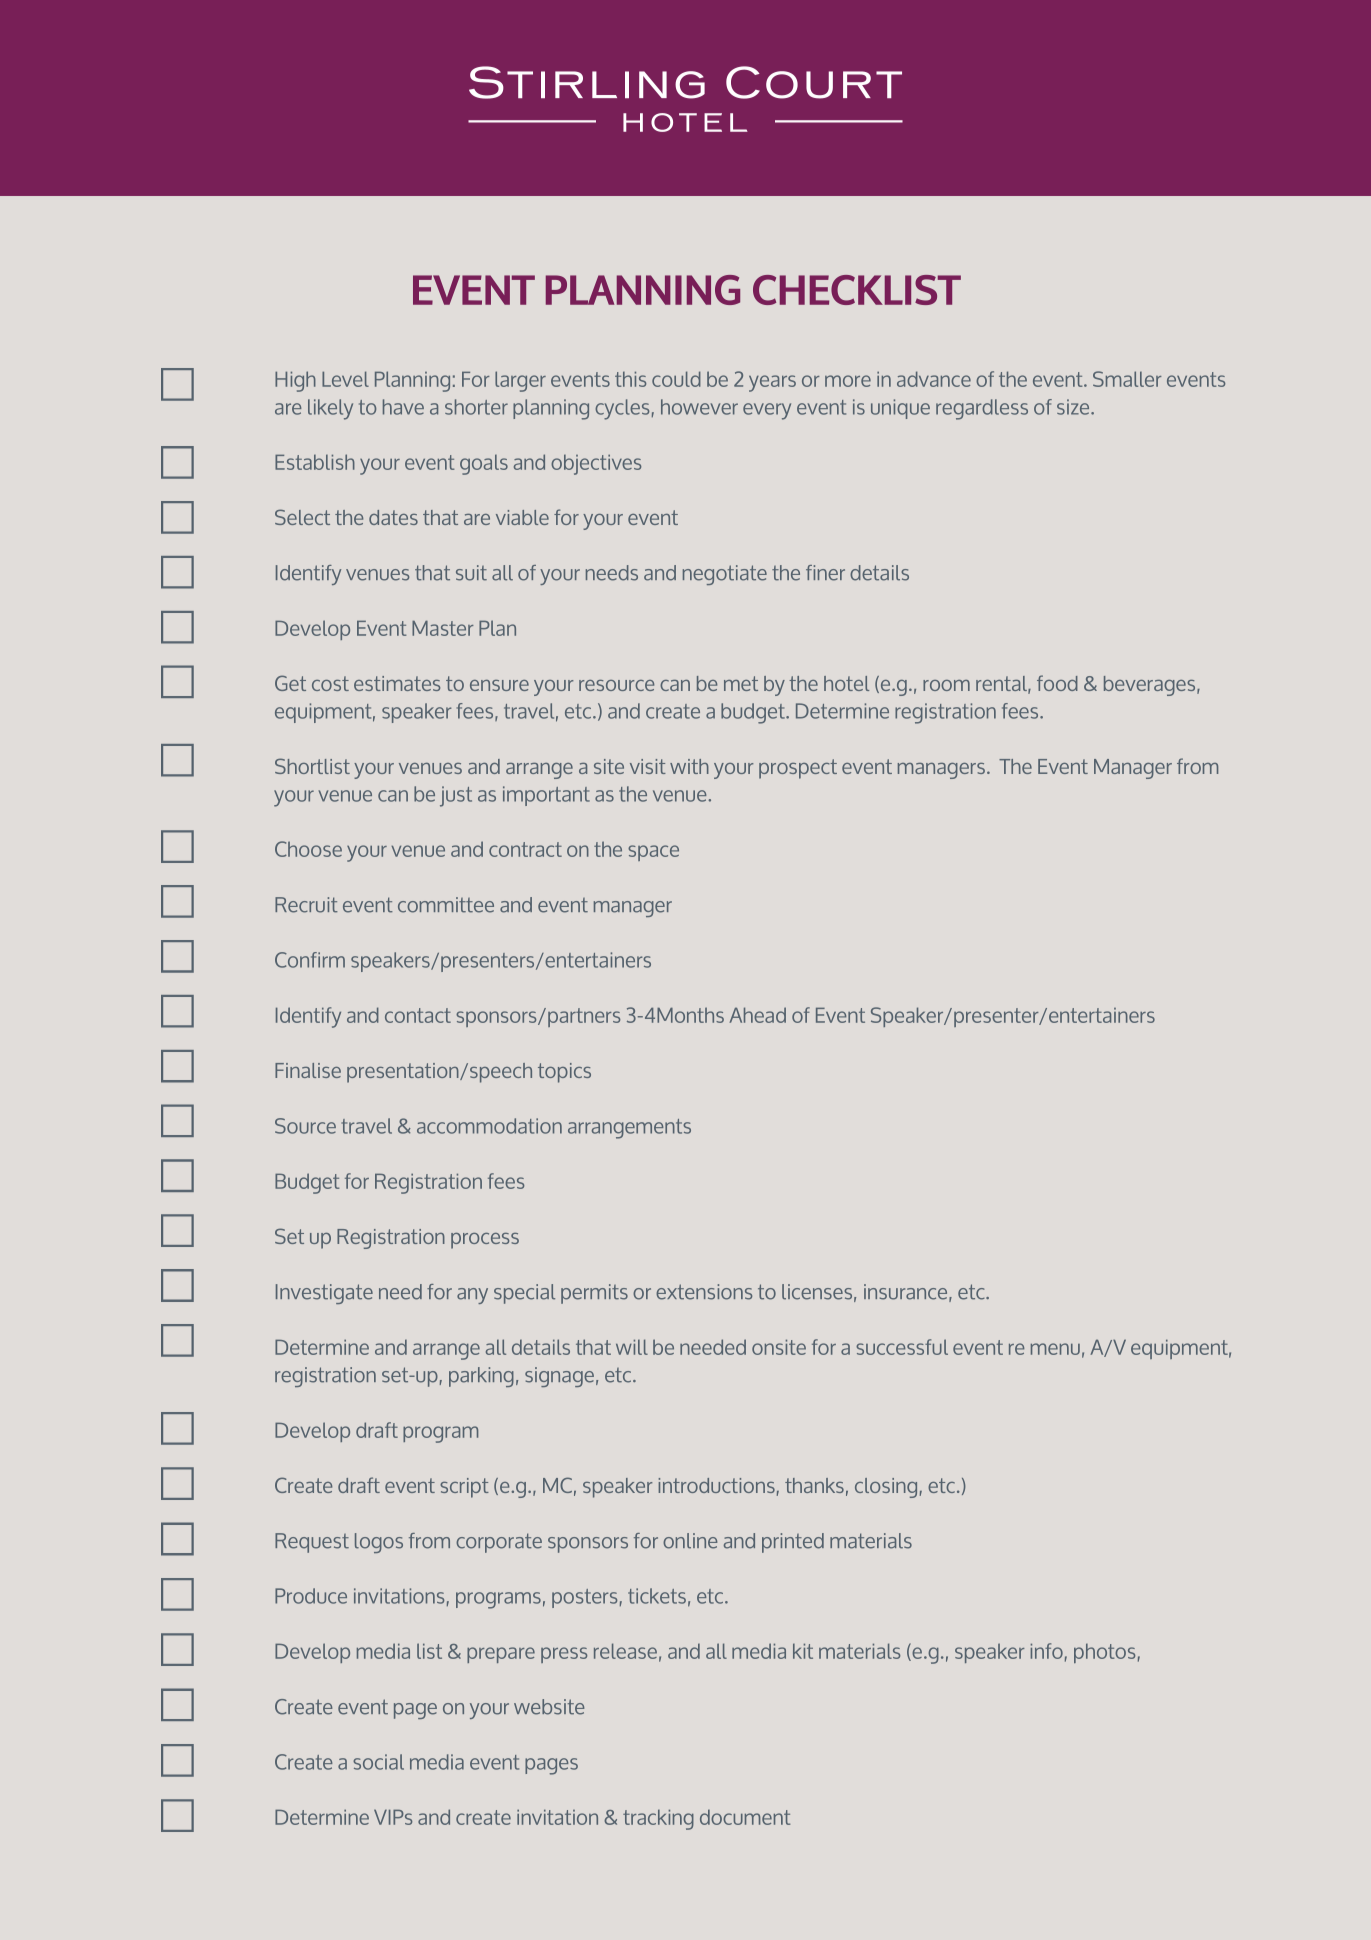  I want to click on logos, so click(379, 1543).
